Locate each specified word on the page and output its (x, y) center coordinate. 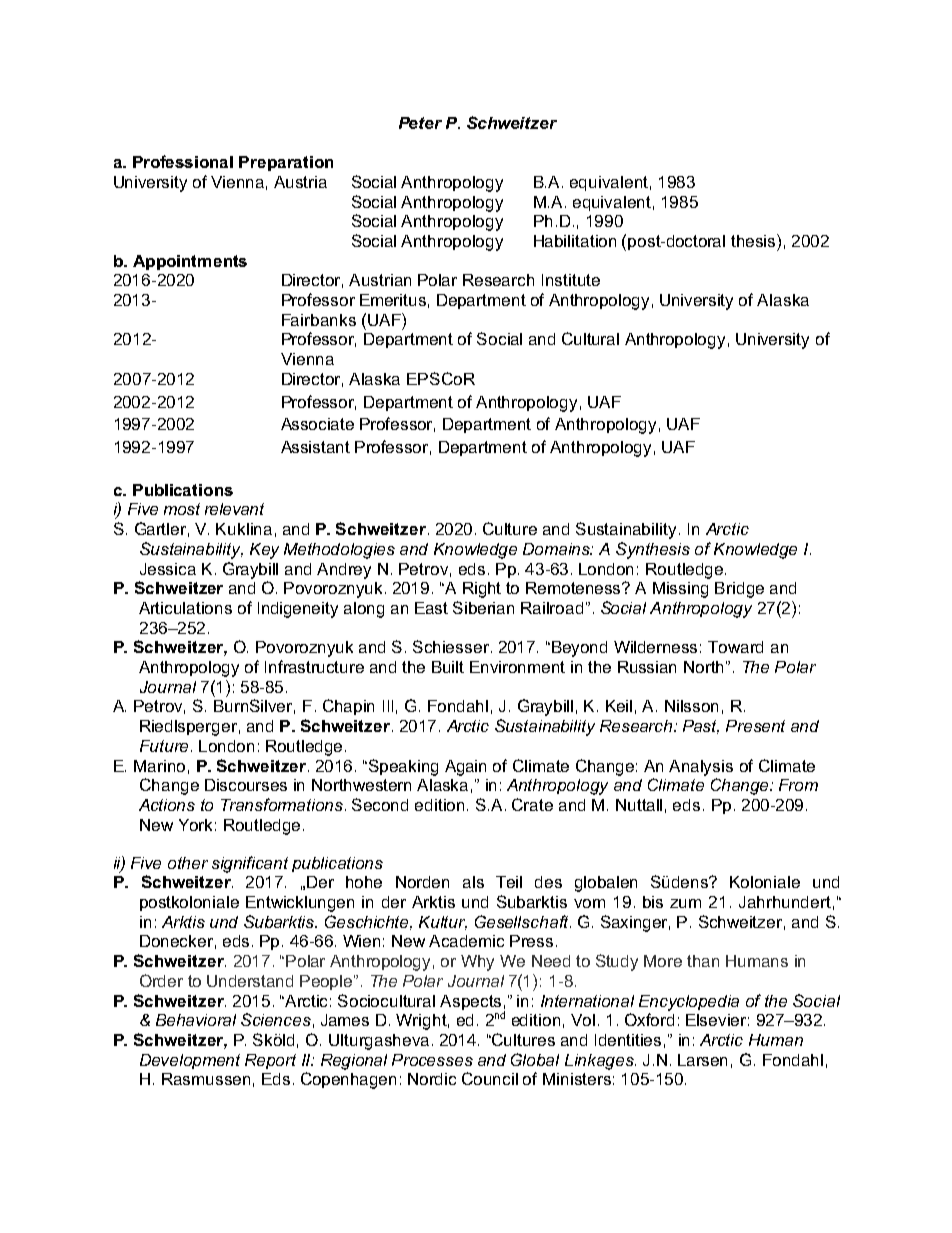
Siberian (483, 607)
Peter (420, 123)
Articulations (185, 608)
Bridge (739, 590)
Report (270, 1061)
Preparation (286, 163)
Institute (571, 280)
